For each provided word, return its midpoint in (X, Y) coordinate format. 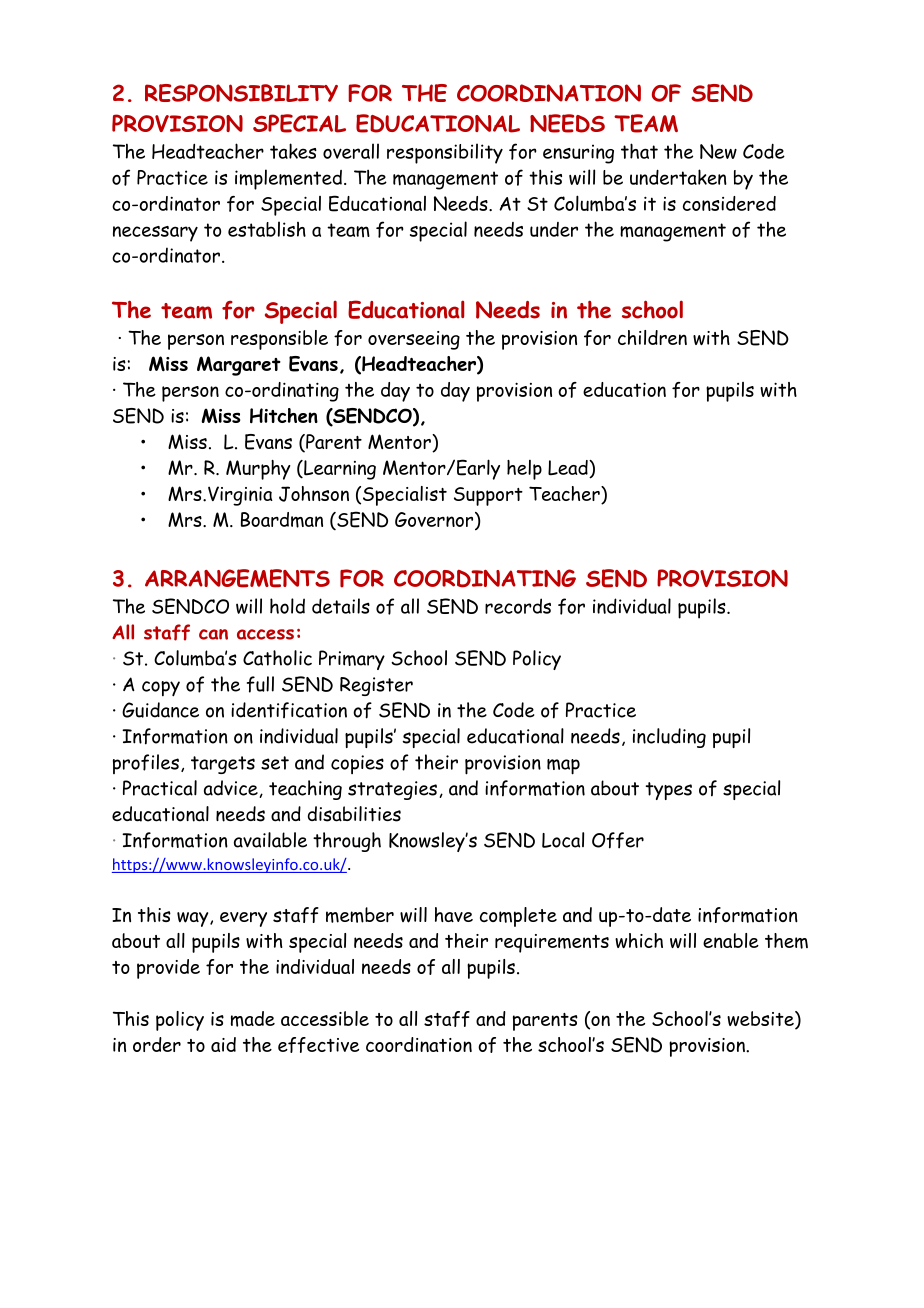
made (253, 1019)
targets (223, 765)
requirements (552, 943)
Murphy (258, 470)
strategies (392, 790)
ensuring (578, 154)
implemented (288, 179)
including (669, 738)
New (718, 151)
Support (488, 496)
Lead (569, 469)
